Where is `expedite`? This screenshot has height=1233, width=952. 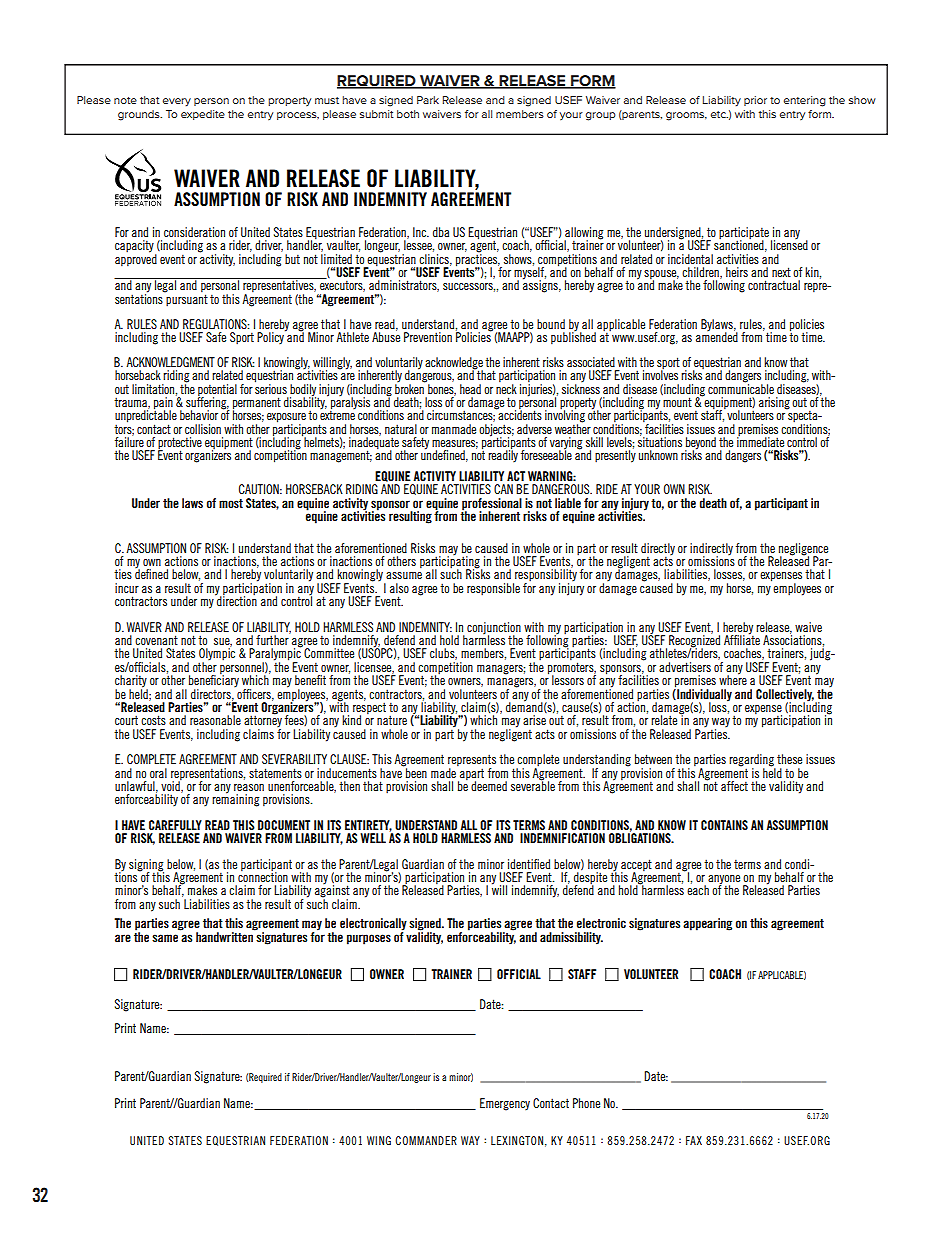 expedite is located at coordinates (203, 115).
